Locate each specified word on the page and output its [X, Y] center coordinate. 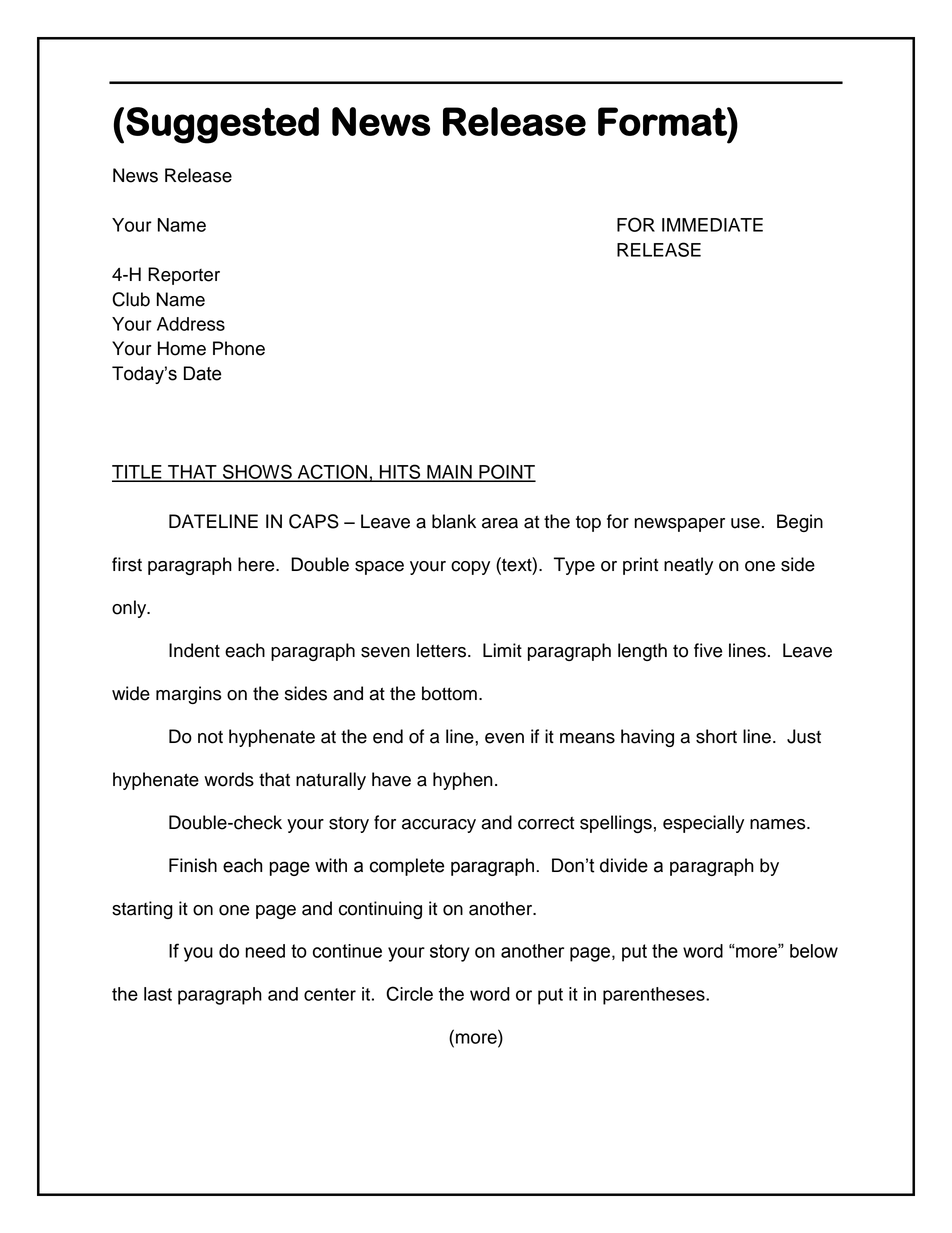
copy [470, 568]
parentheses [655, 996]
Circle [409, 993]
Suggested [222, 125]
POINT [506, 473]
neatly [688, 566]
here [257, 564]
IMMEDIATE [712, 225]
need [265, 951]
